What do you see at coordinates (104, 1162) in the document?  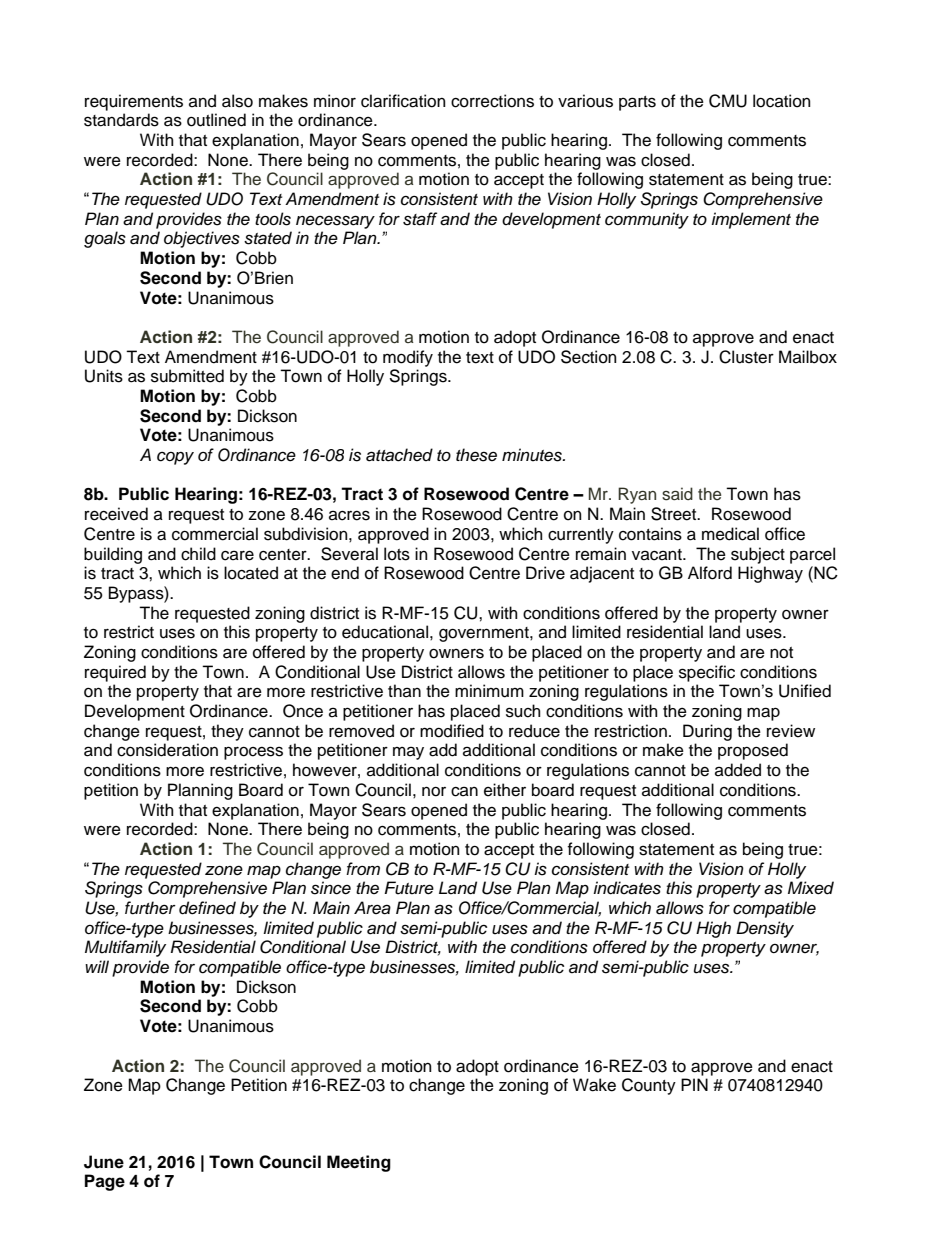 I see `June` at bounding box center [104, 1162].
